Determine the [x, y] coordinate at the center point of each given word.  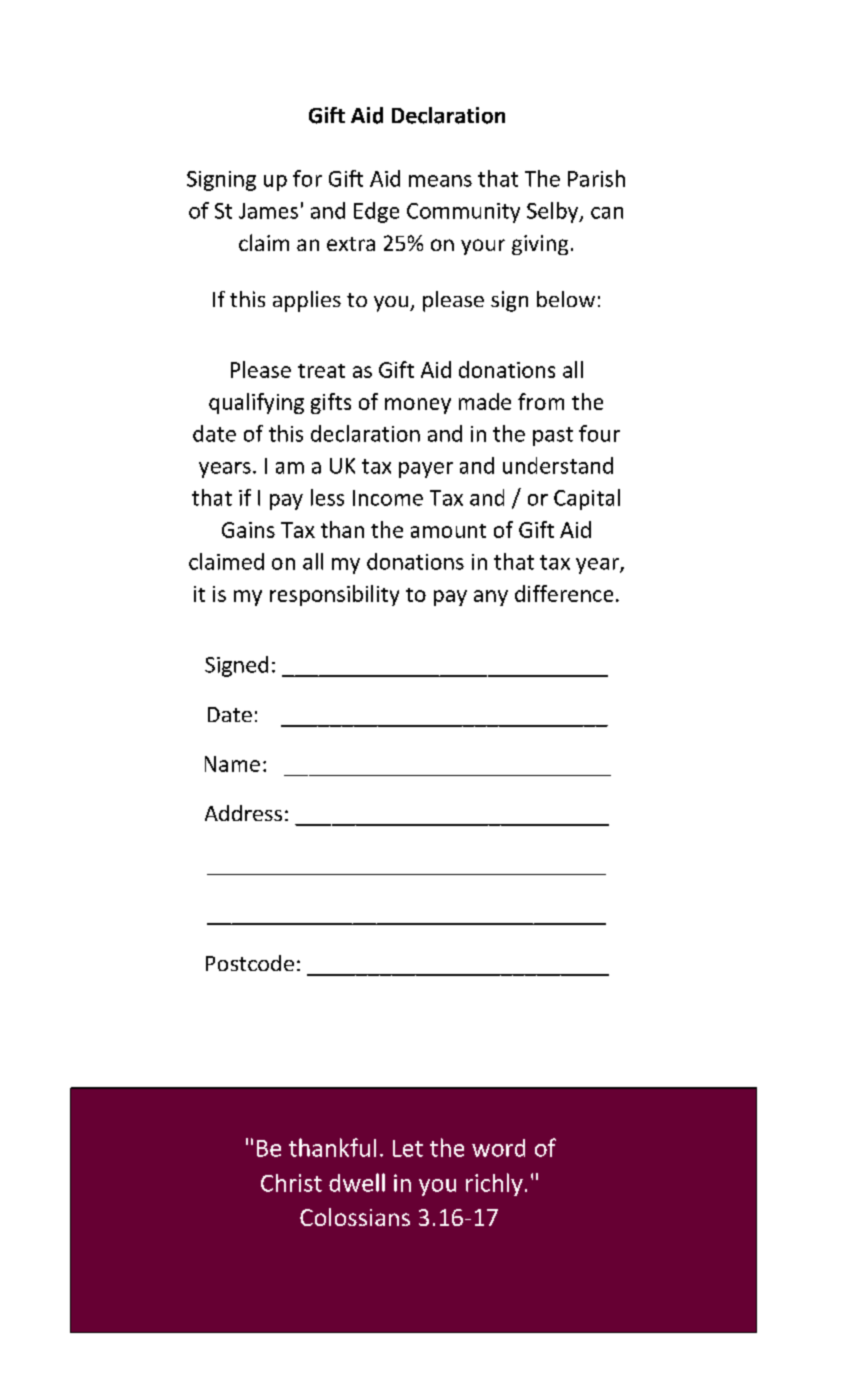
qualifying [256, 403]
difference [564, 593]
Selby [554, 212]
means [440, 181]
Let [408, 1148]
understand [558, 465]
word [498, 1148]
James [268, 211]
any [491, 598]
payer [426, 470]
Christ [291, 1183]
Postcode [250, 963]
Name [232, 764]
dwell [357, 1182]
